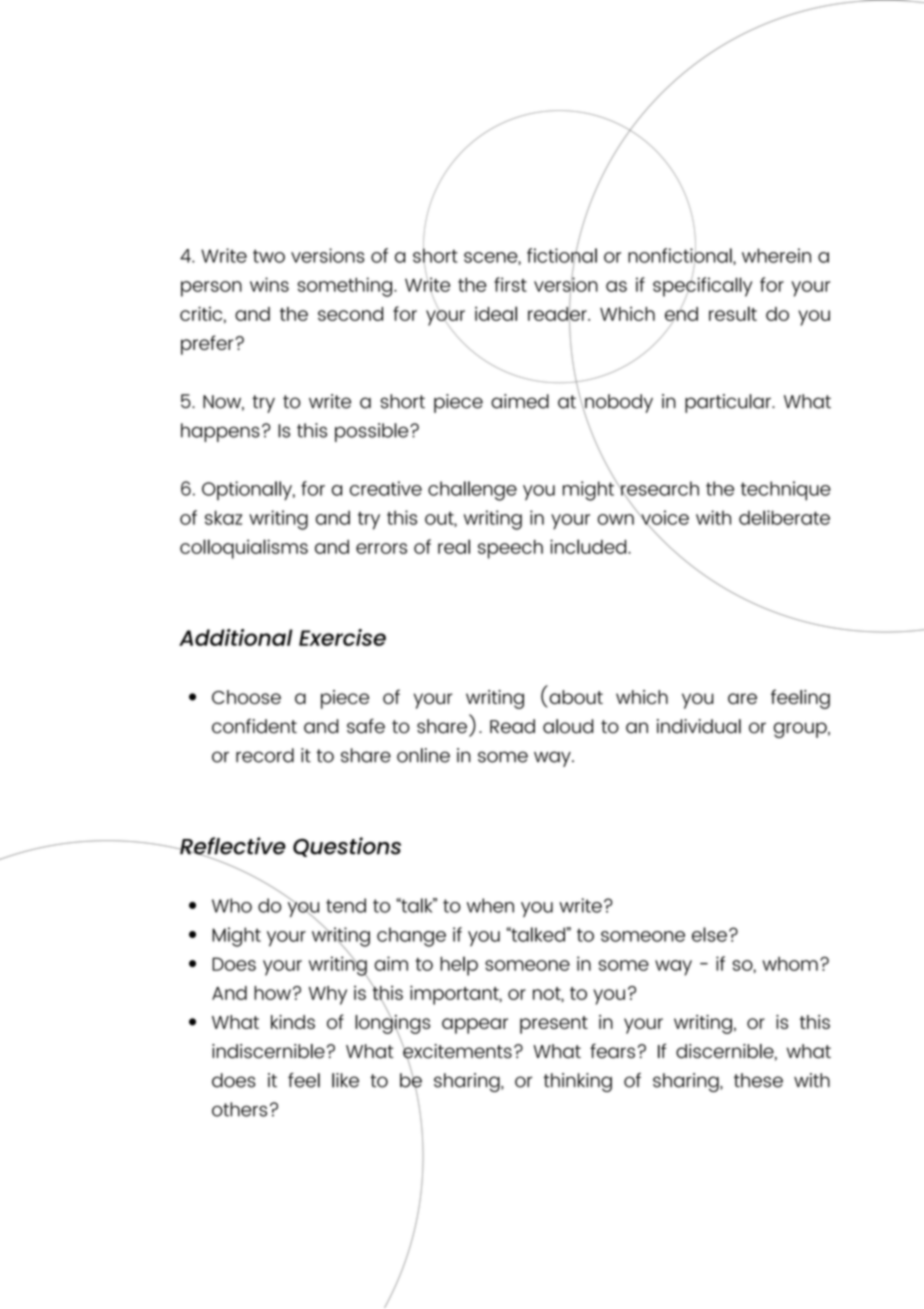 The width and height of the screenshot is (924, 1309). What do you see at coordinates (659, 489) in the screenshot?
I see `research` at bounding box center [659, 489].
